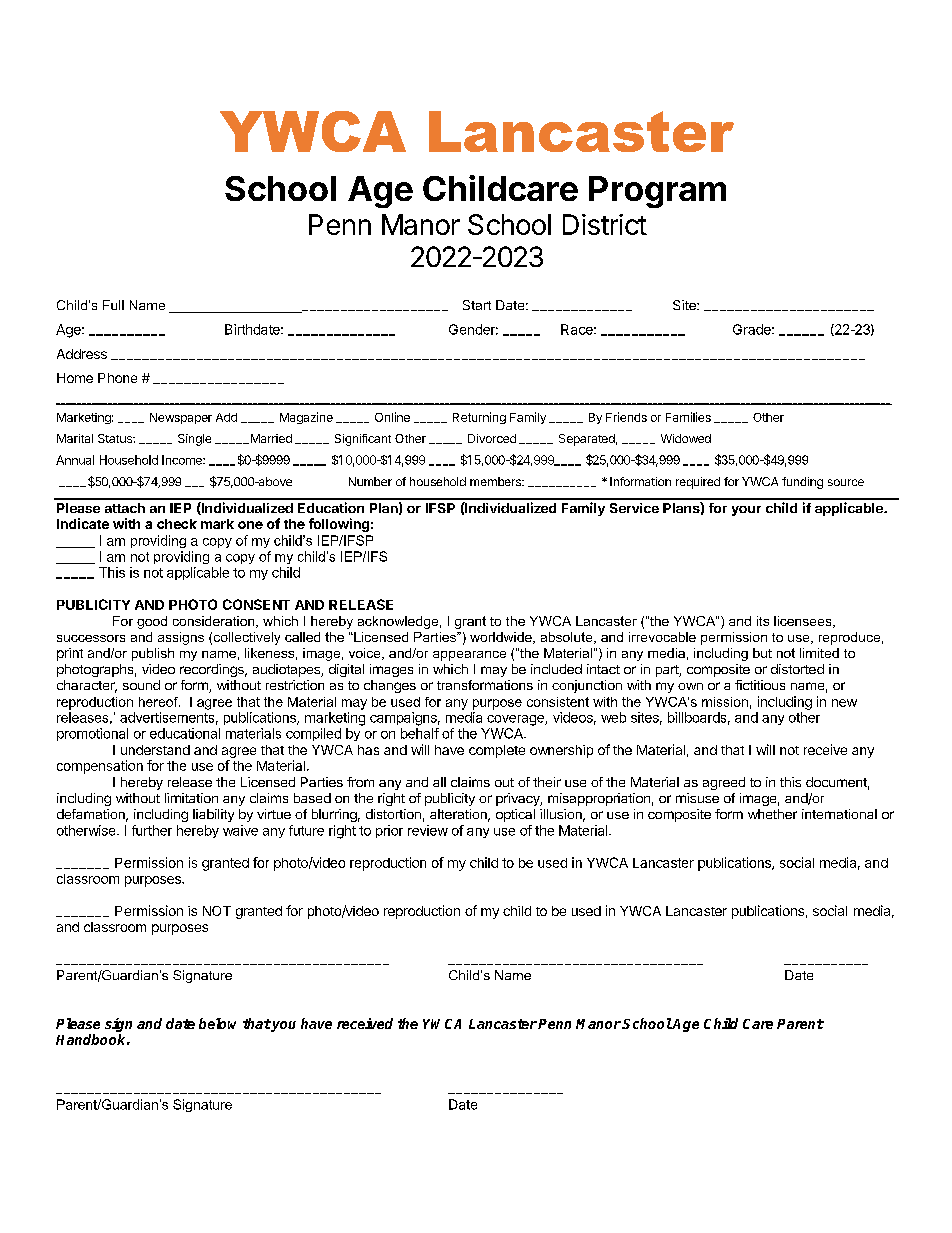 This screenshot has height=1233, width=952. I want to click on its, so click(763, 621).
